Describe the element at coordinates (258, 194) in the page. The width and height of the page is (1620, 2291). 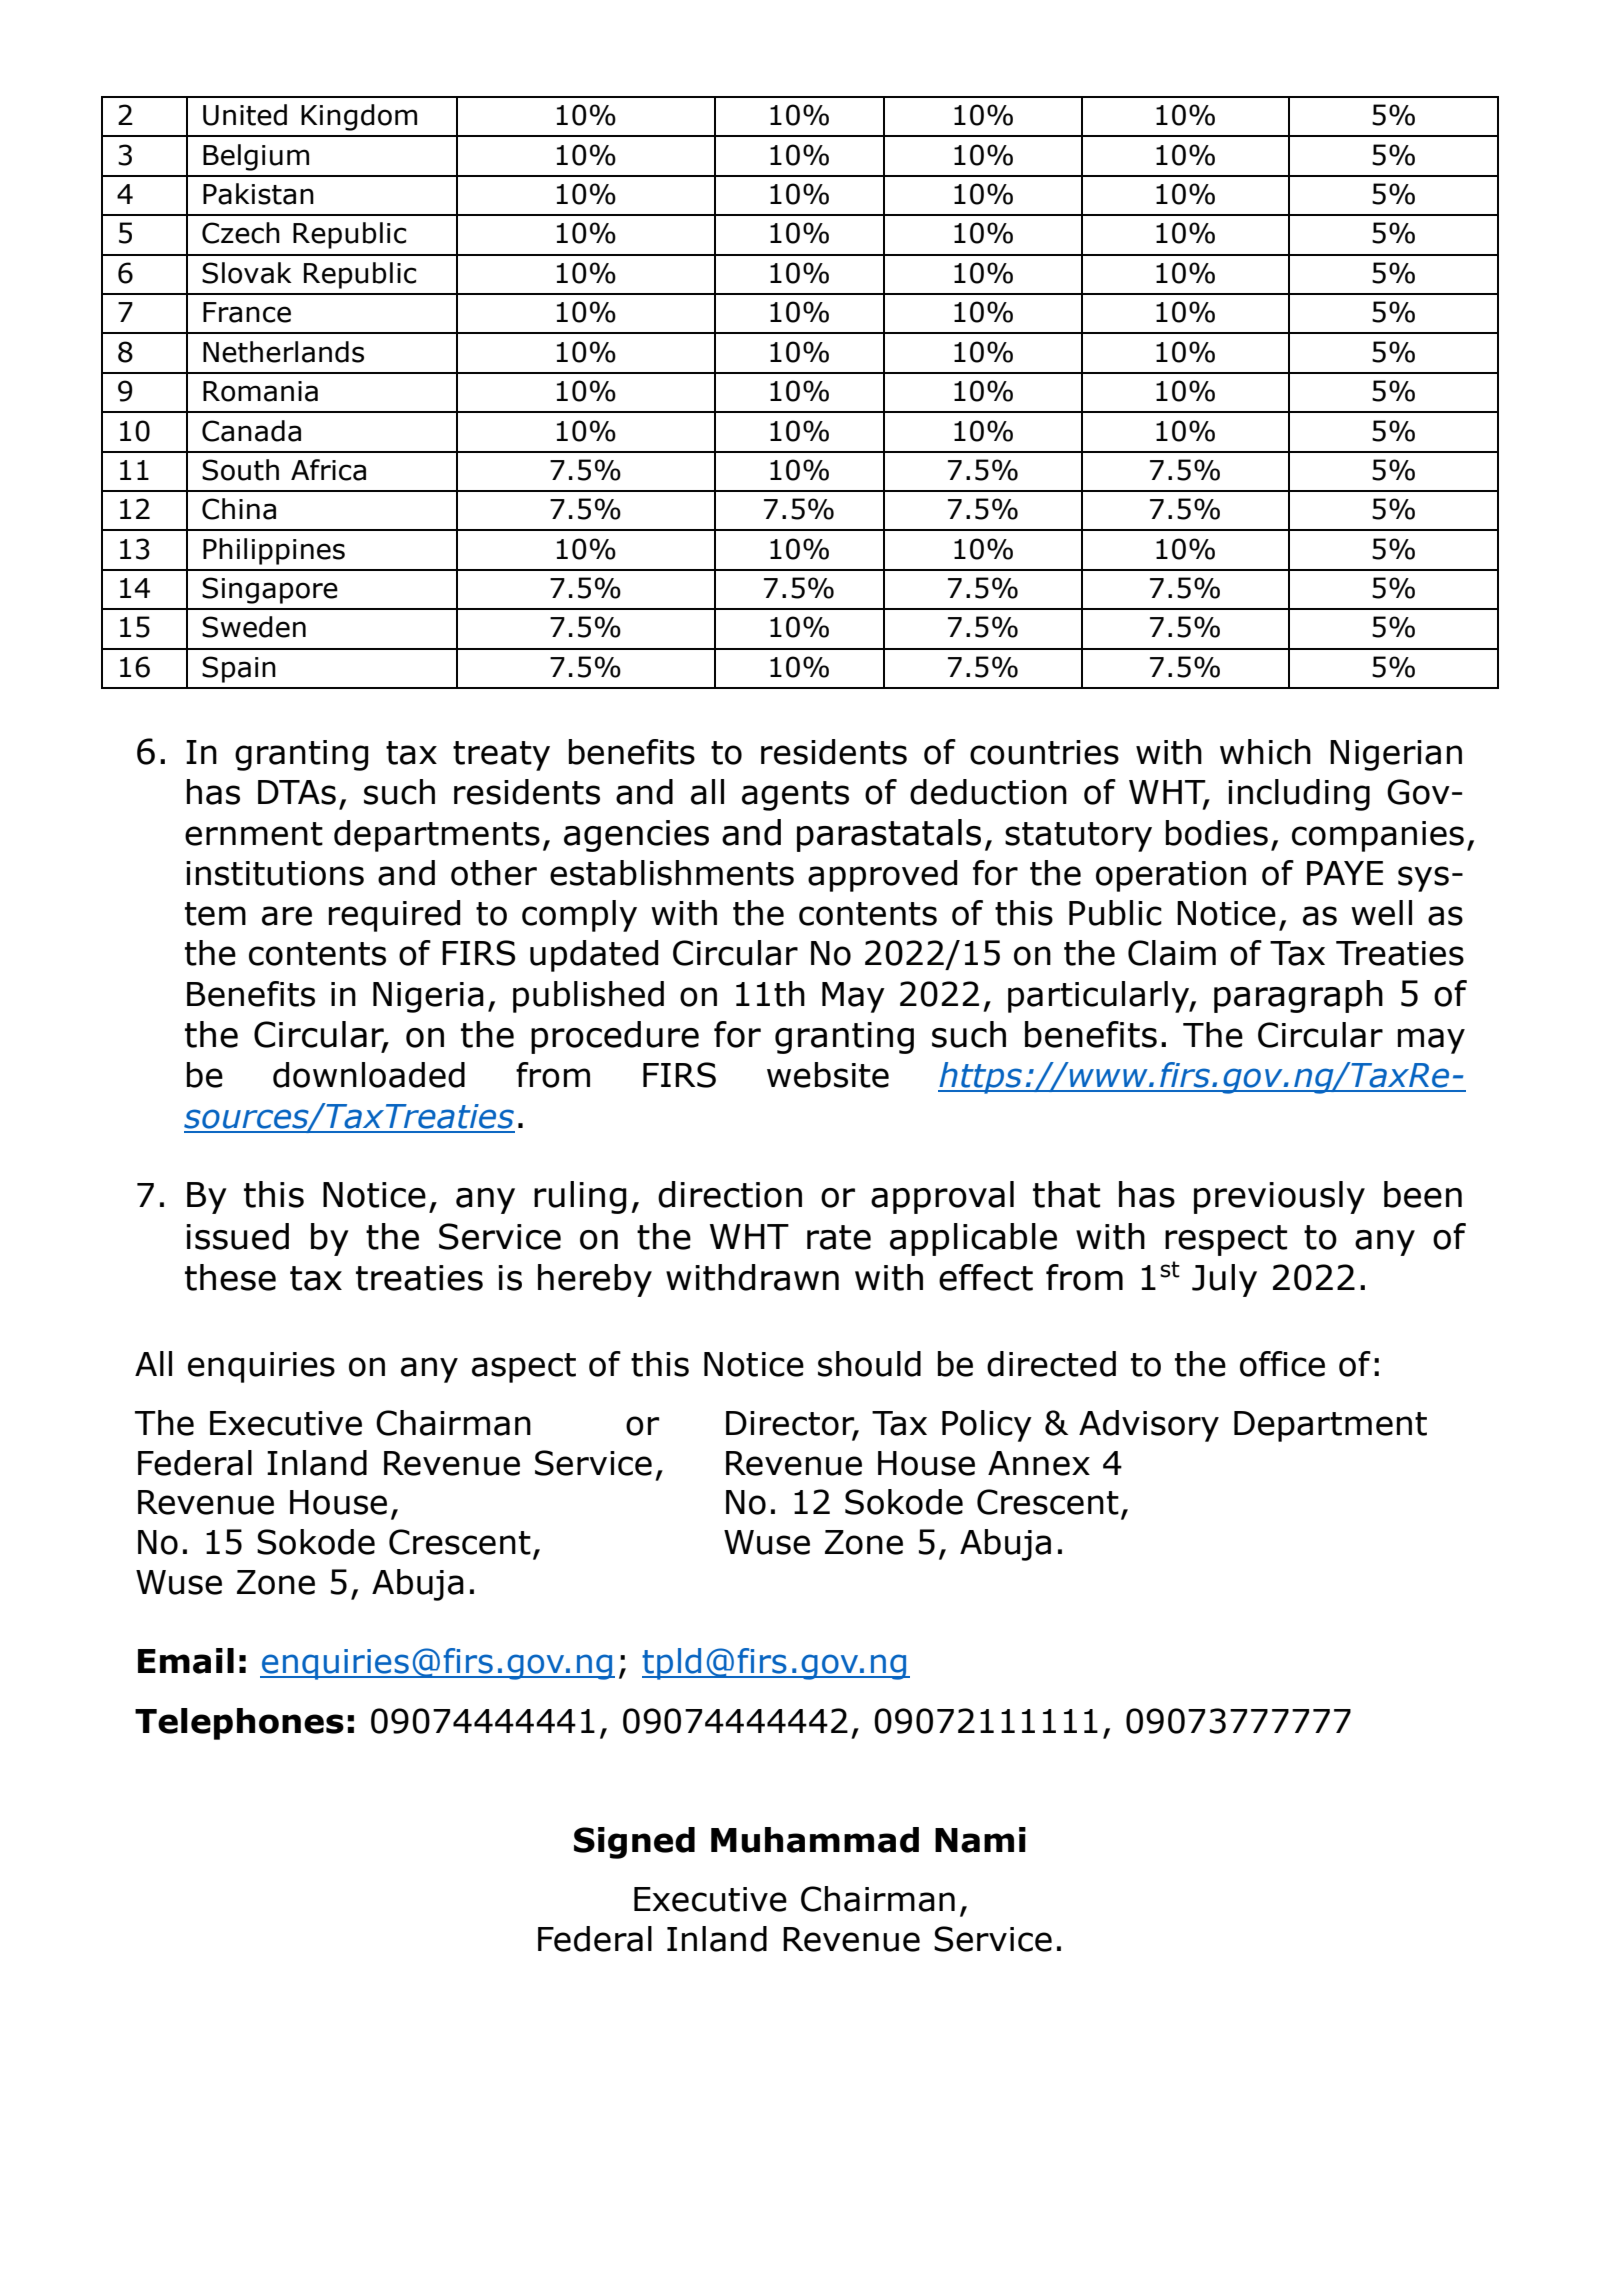
I see `Pakistan` at that location.
